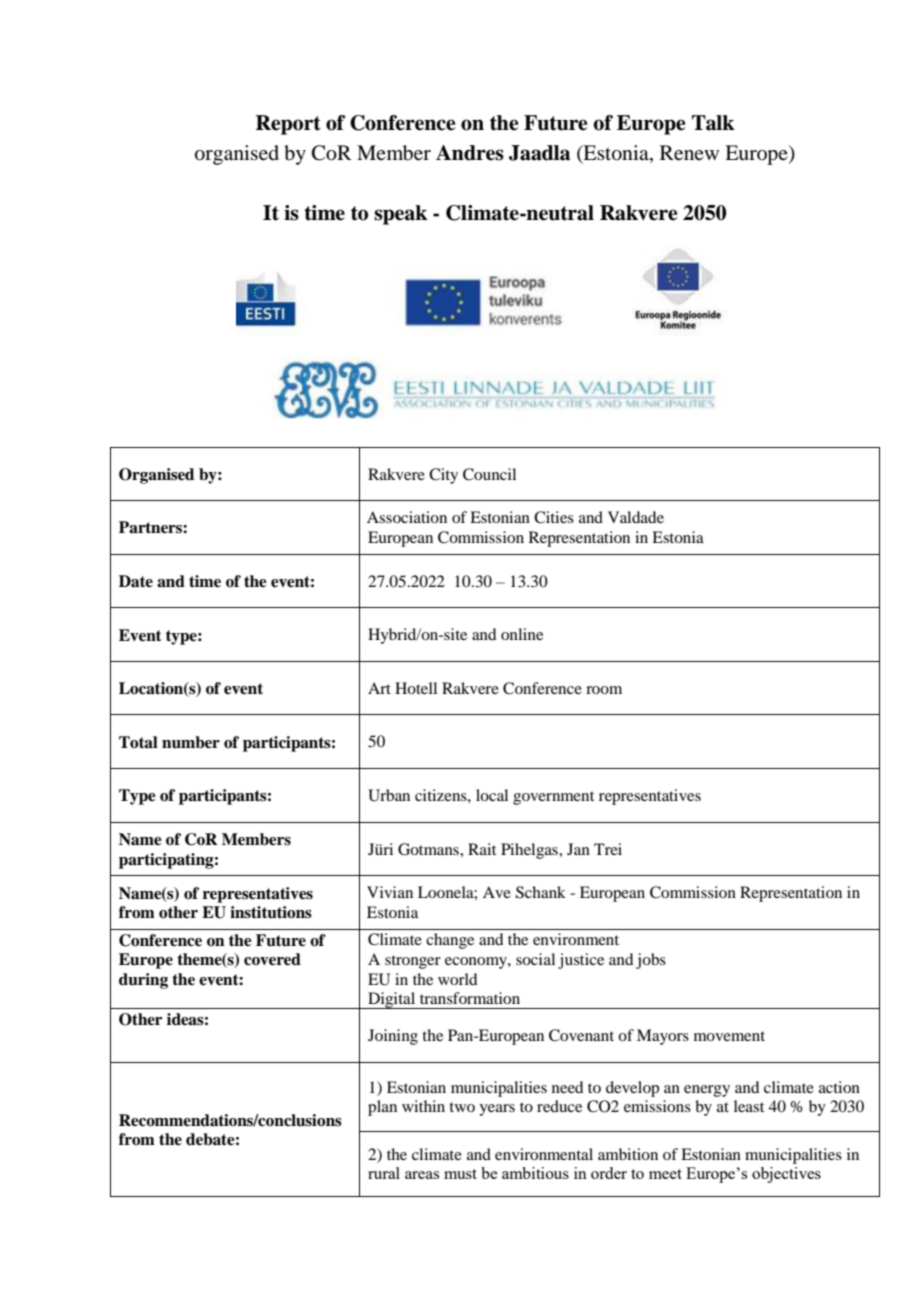 The height and width of the image is (1308, 924). I want to click on Talk, so click(713, 123).
